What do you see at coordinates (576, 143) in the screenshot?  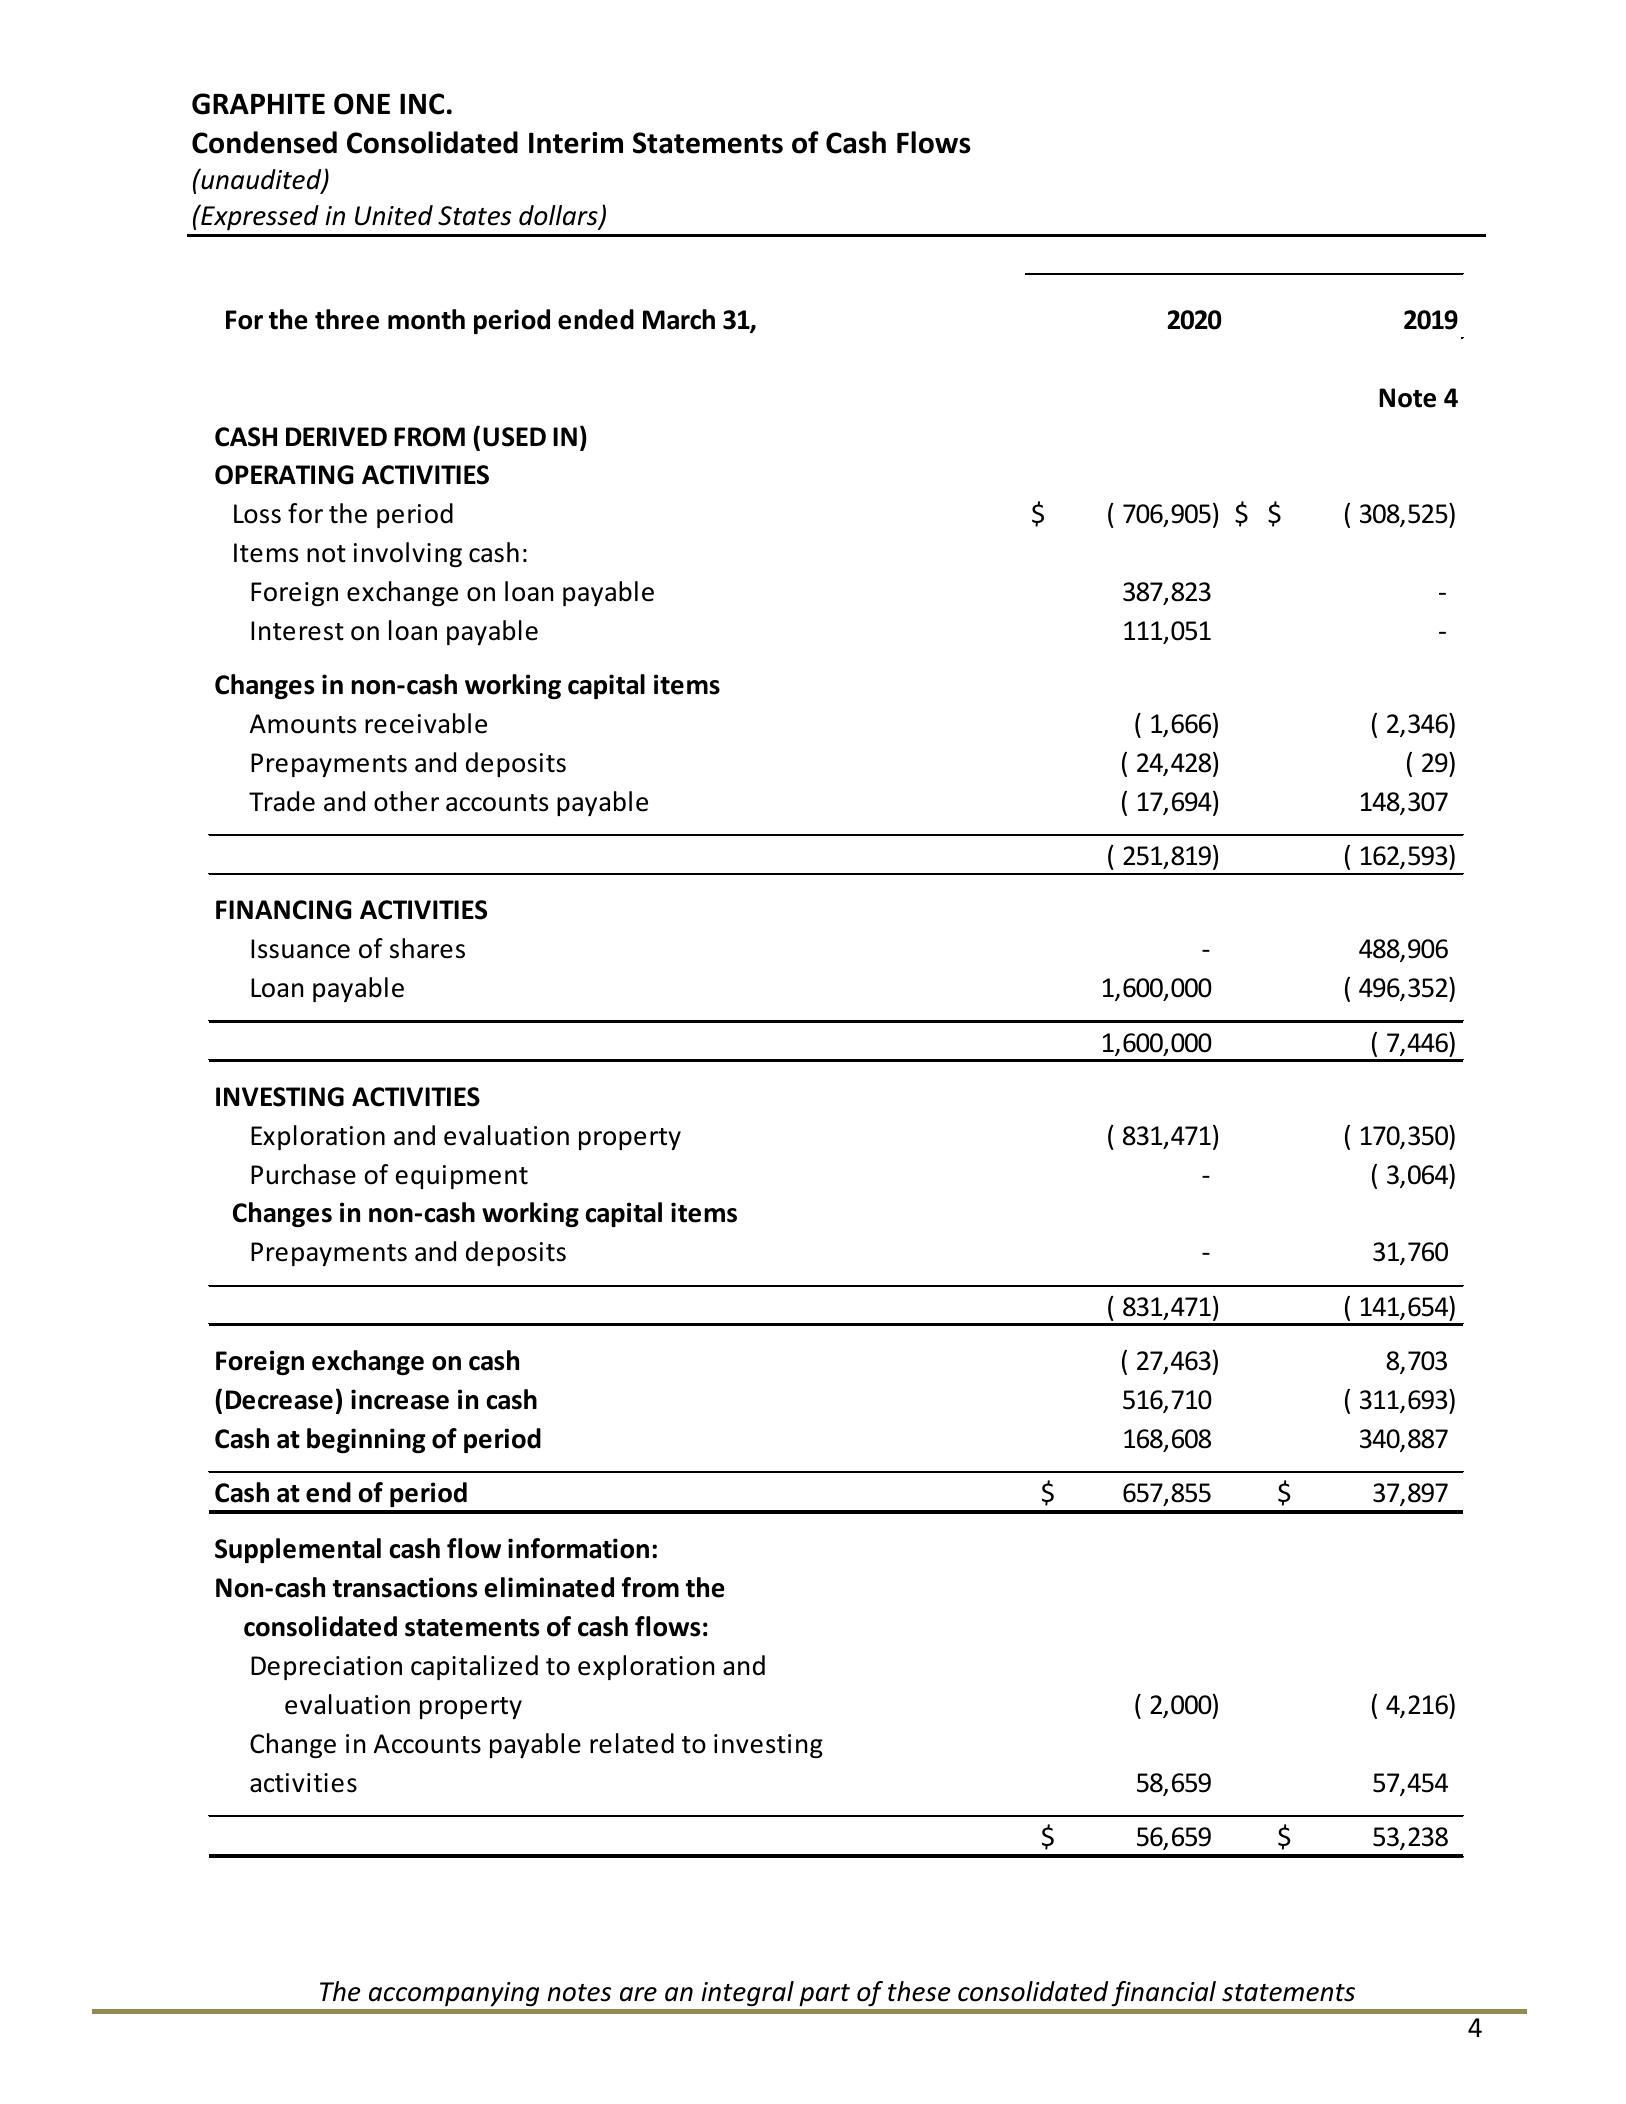 I see `Interim` at bounding box center [576, 143].
